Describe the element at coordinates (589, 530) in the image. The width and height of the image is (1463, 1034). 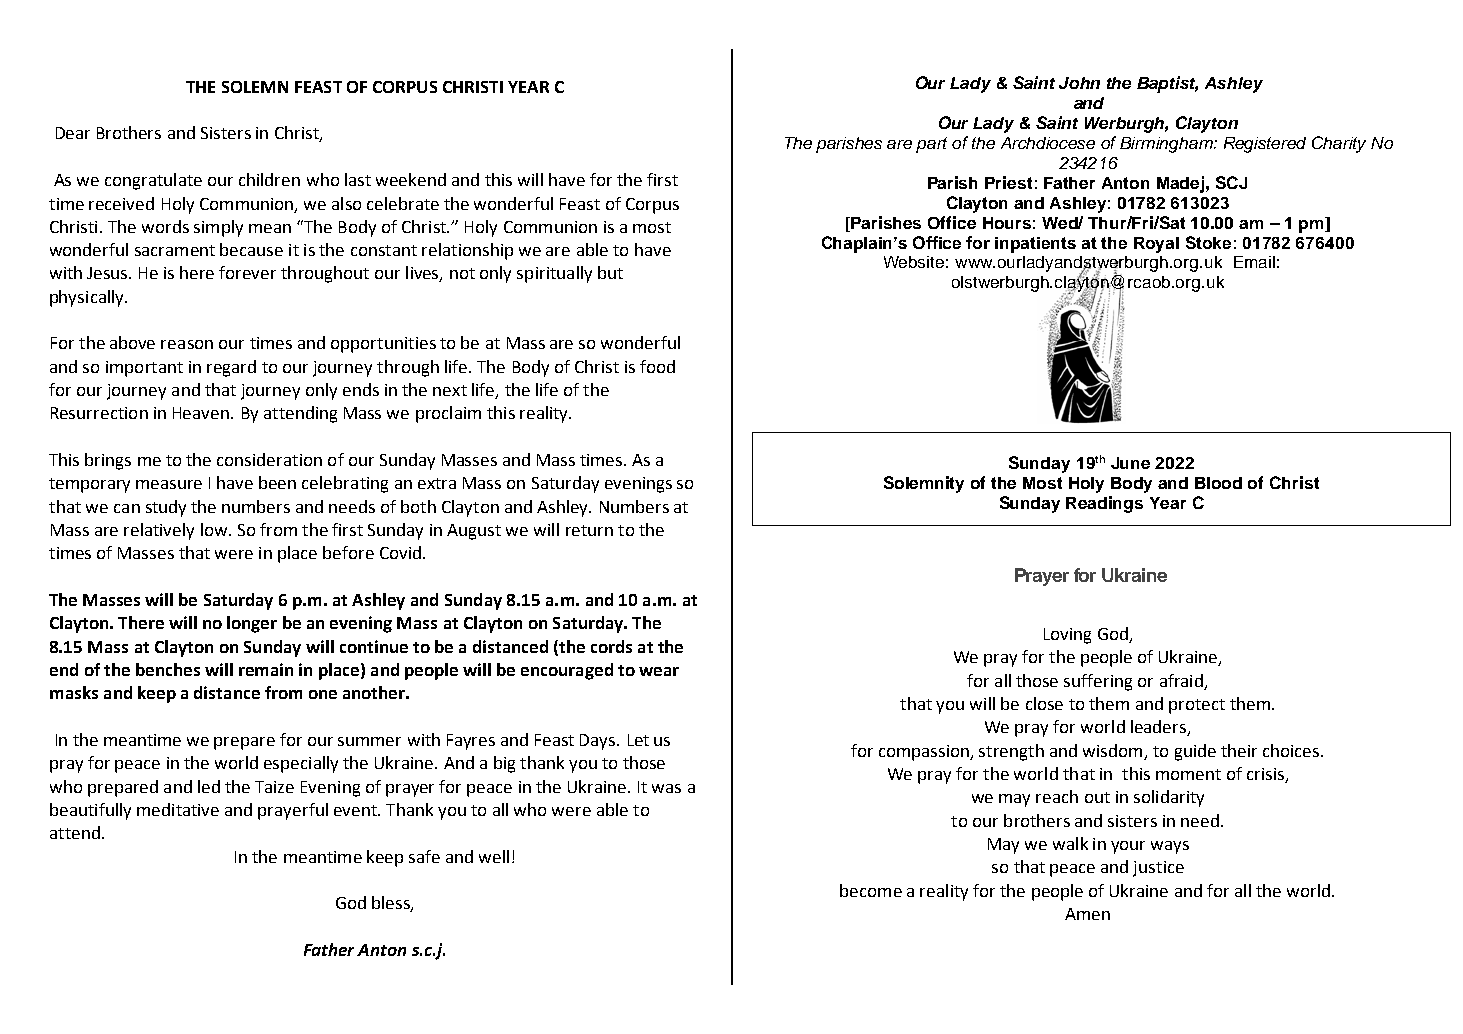
I see `return` at that location.
